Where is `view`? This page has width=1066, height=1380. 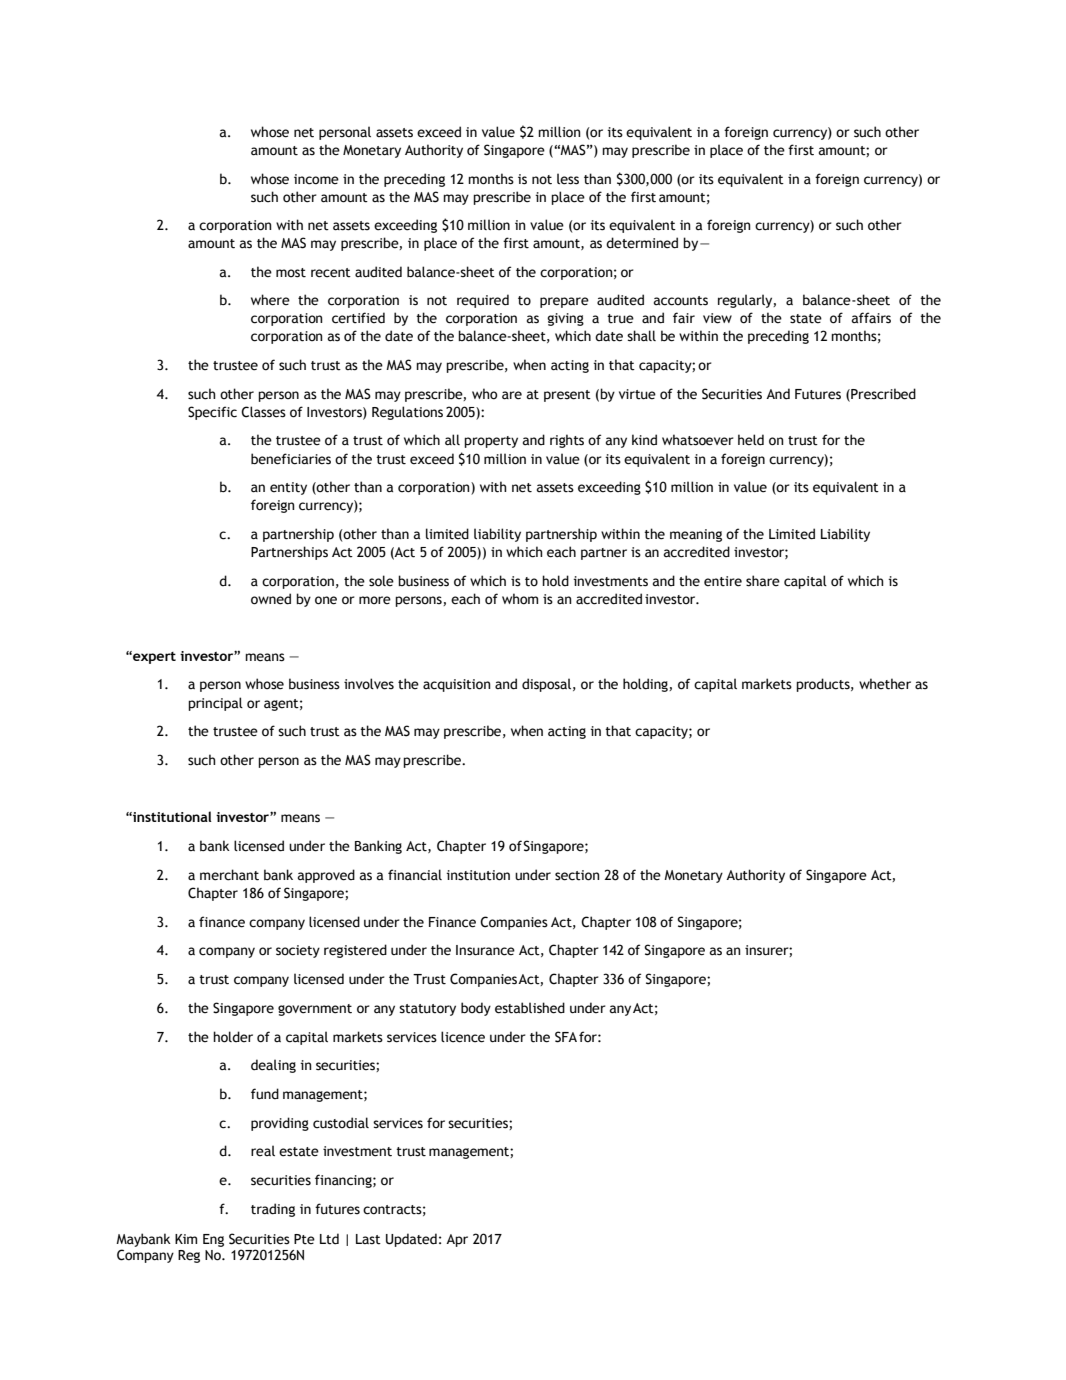 view is located at coordinates (717, 318).
